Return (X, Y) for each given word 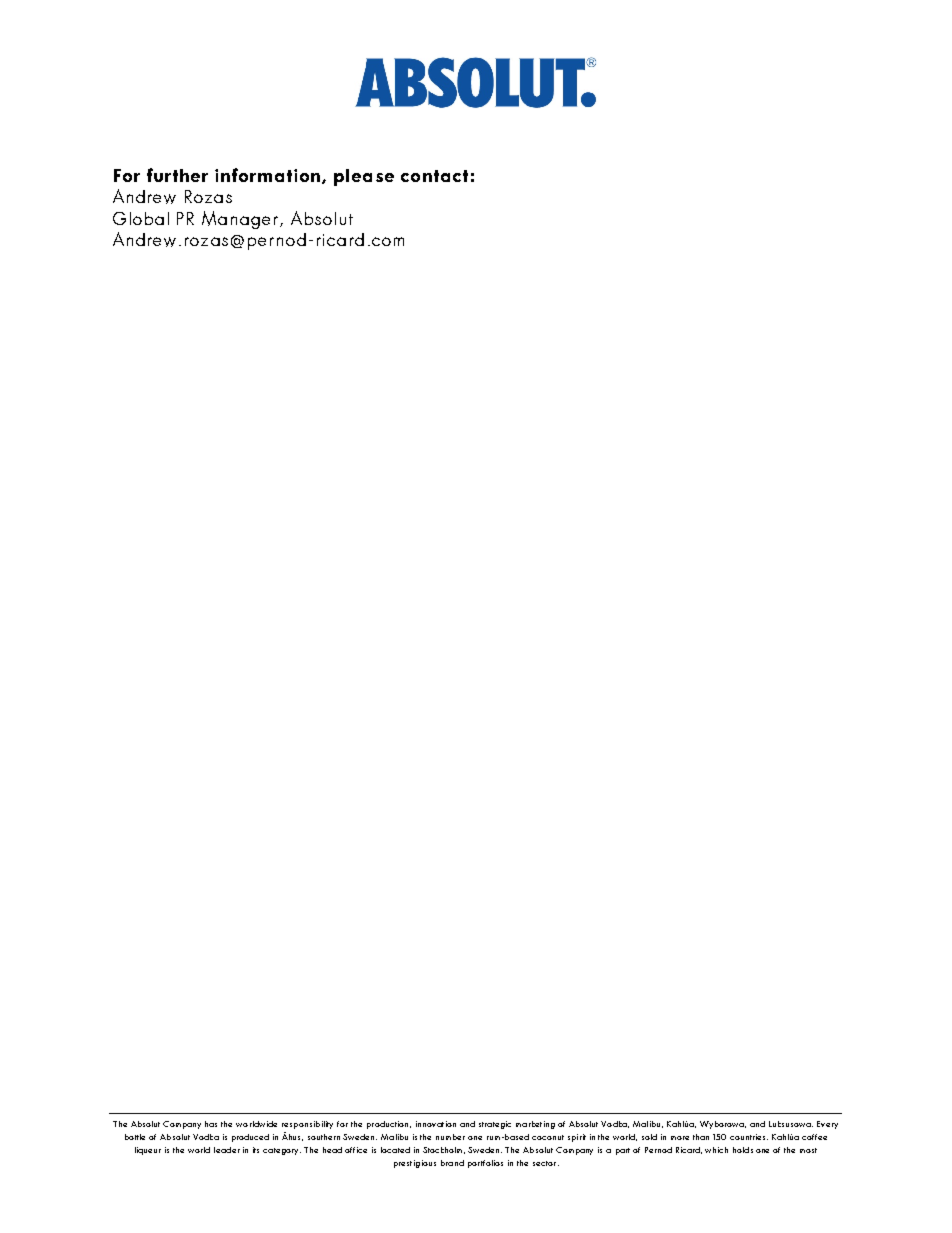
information (267, 175)
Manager (241, 220)
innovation (436, 1124)
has (211, 1124)
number (450, 1137)
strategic (495, 1125)
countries (749, 1137)
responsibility (307, 1125)
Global (141, 218)
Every (827, 1125)
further (177, 175)
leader (227, 1150)
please (364, 177)
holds (743, 1150)
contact (434, 176)
